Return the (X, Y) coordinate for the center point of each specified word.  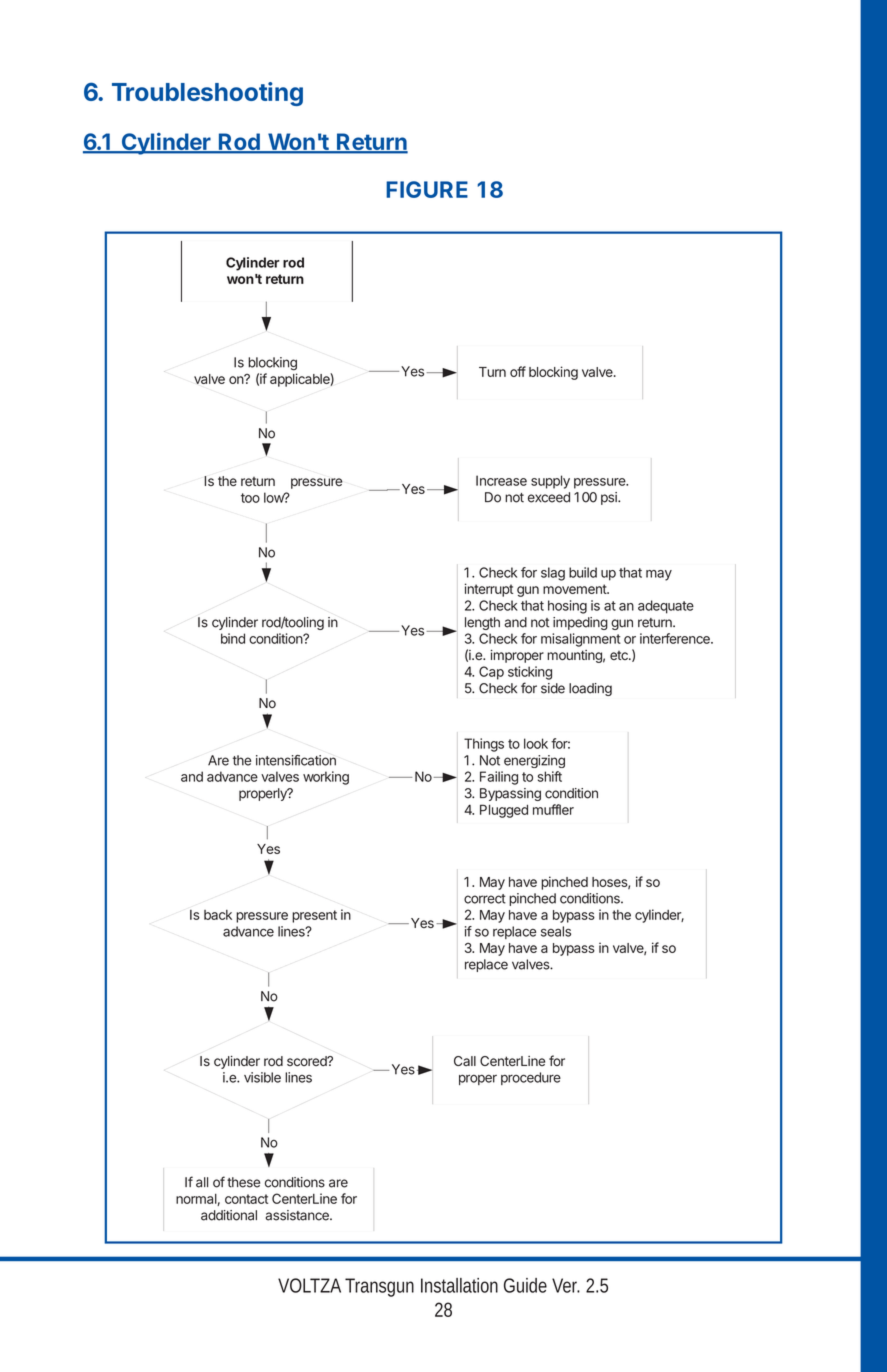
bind (233, 638)
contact (246, 1199)
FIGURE (427, 189)
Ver (566, 1285)
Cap (491, 673)
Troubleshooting (207, 94)
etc (620, 655)
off (518, 371)
